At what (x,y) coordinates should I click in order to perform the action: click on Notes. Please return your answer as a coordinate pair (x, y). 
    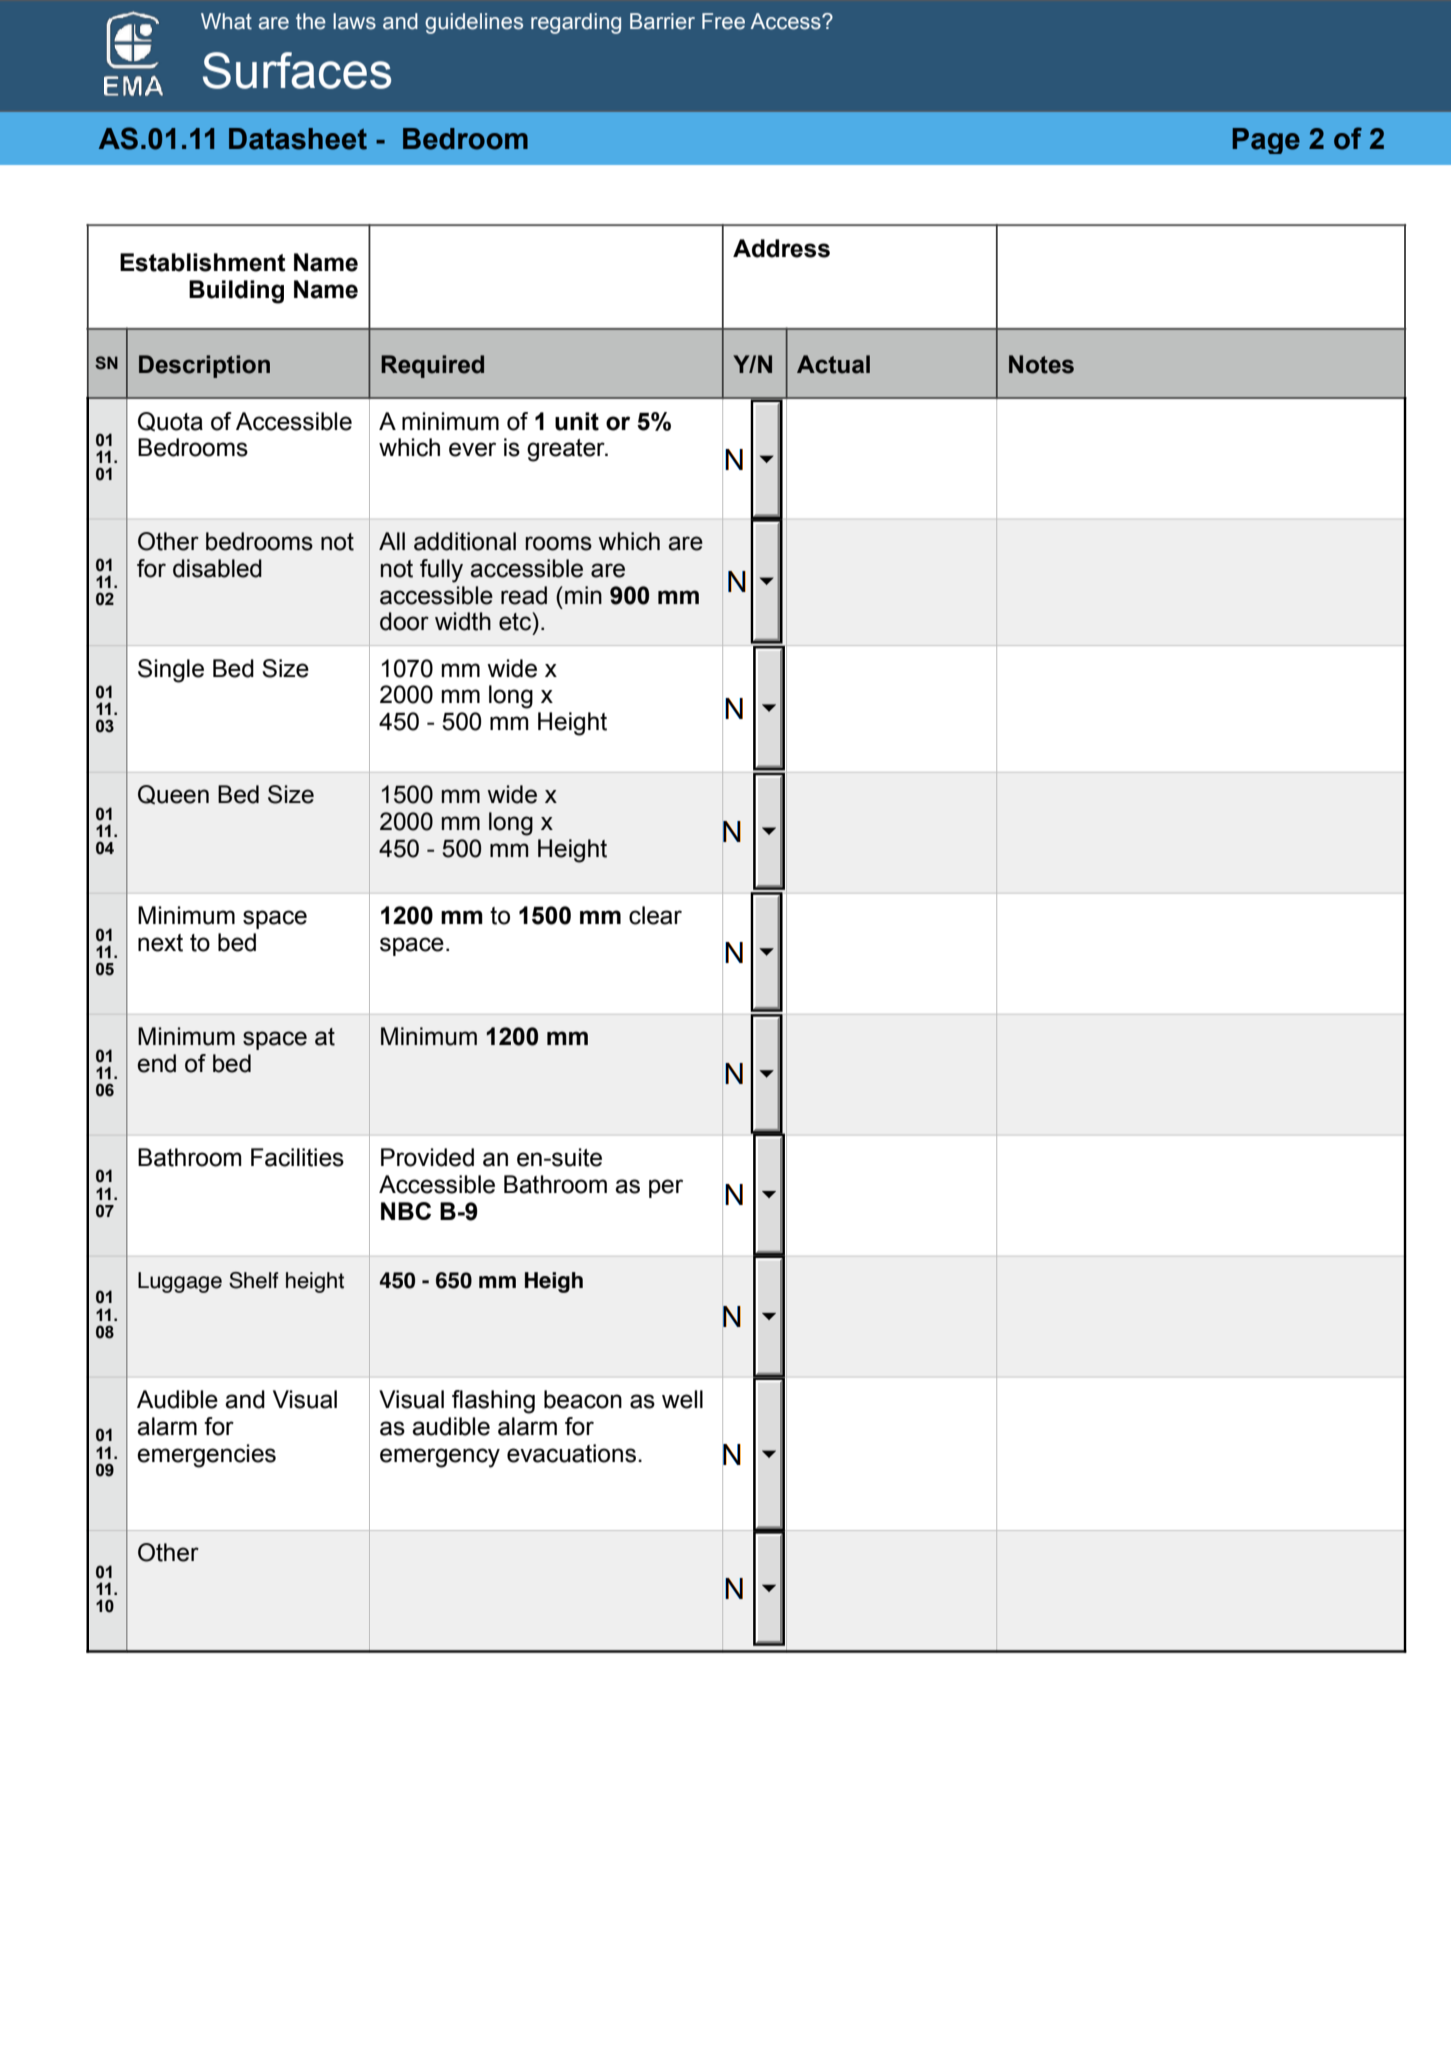
    Looking at the image, I should click on (1041, 364).
